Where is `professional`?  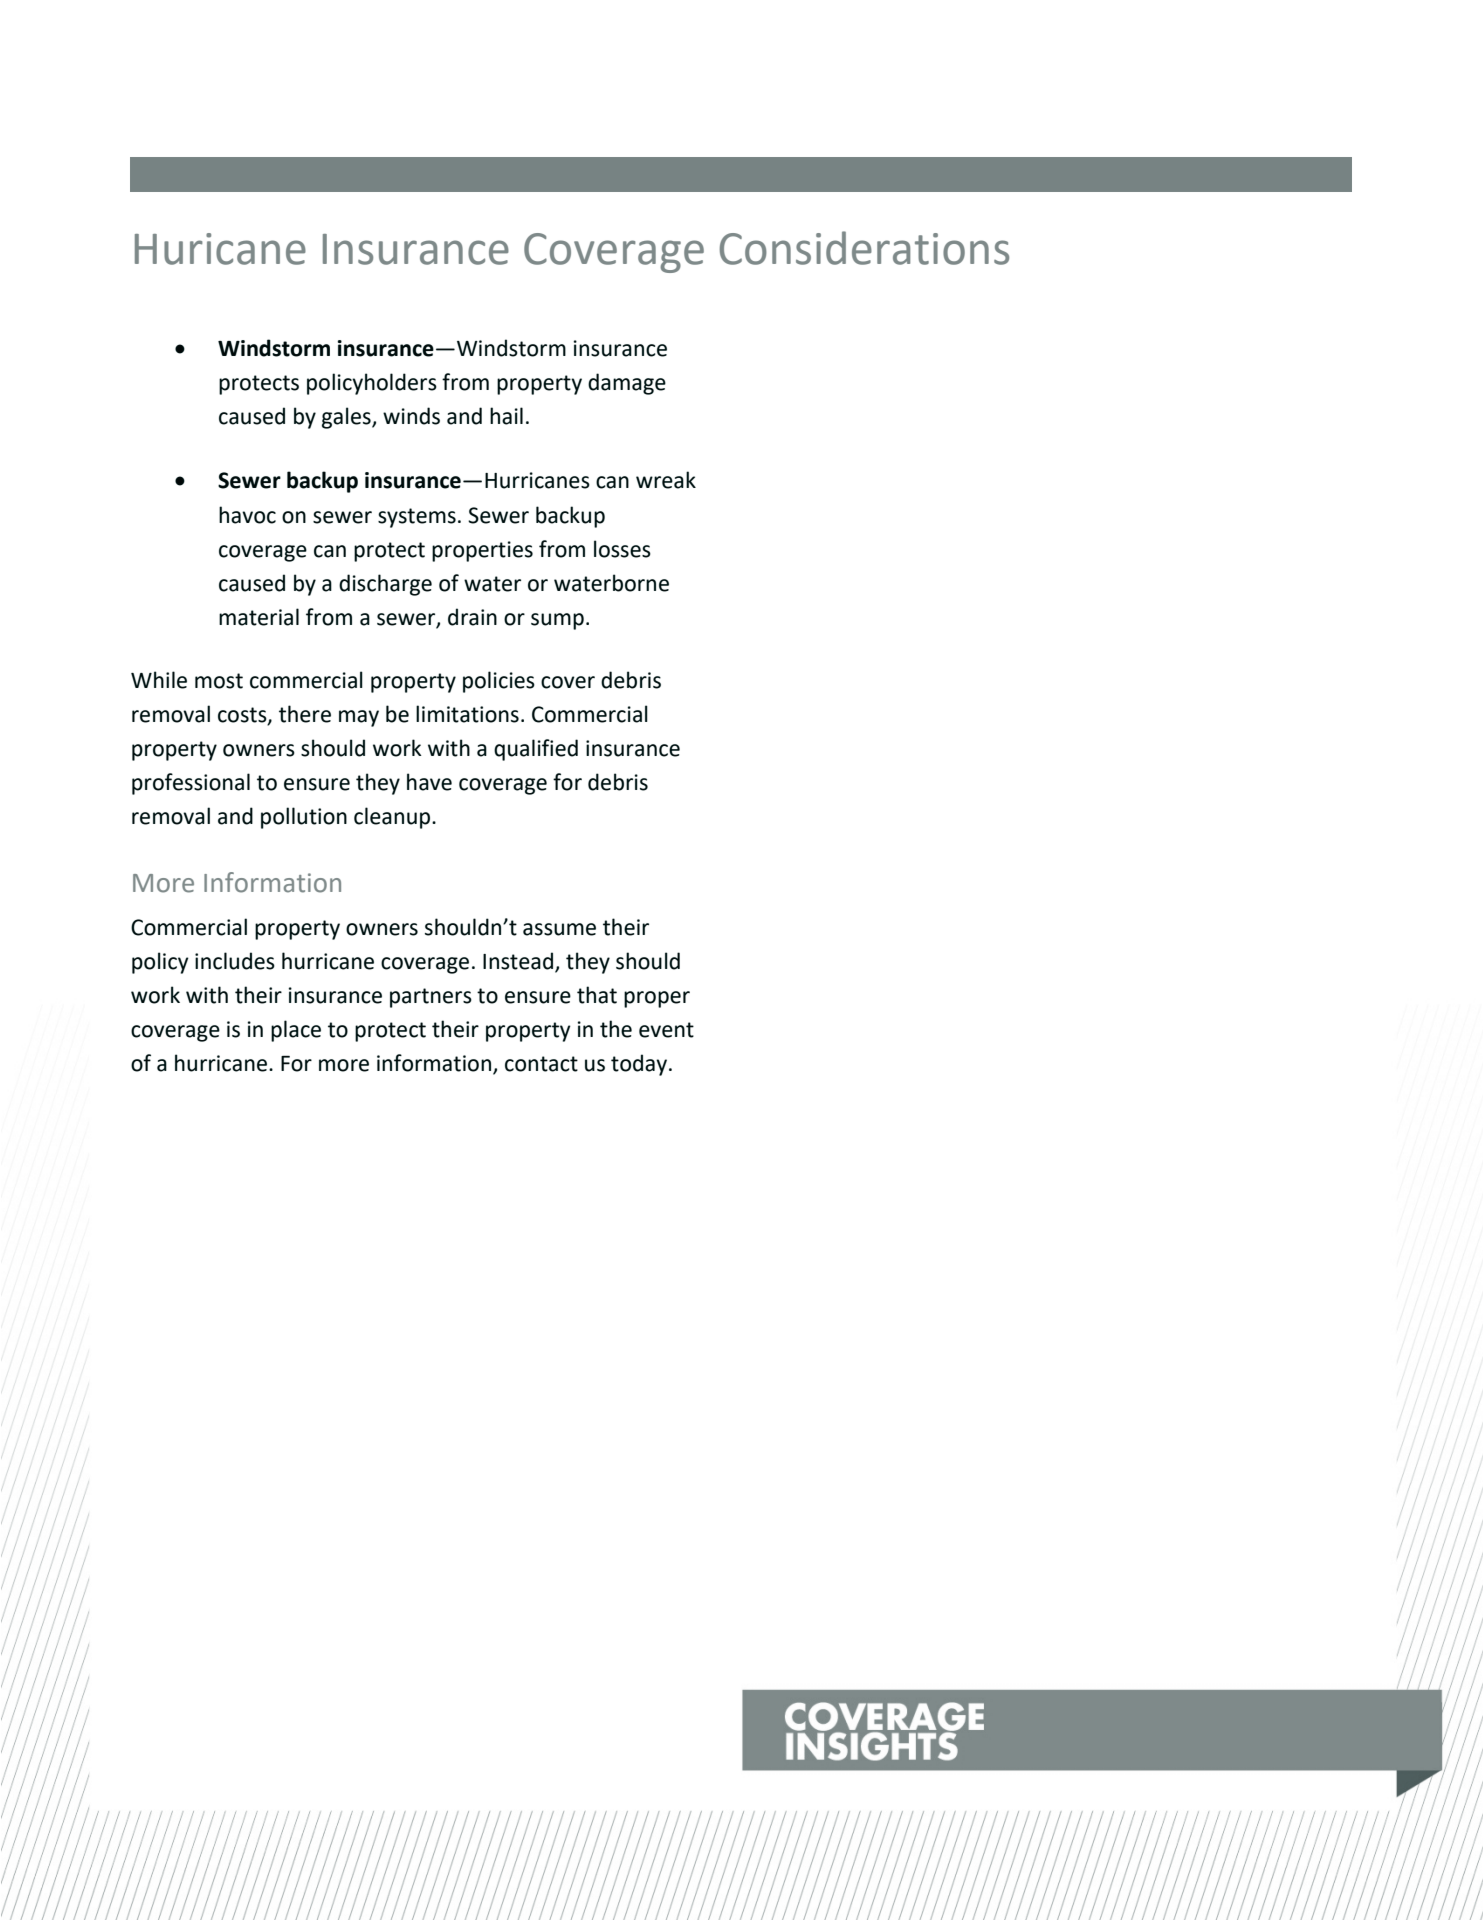
professional is located at coordinates (191, 784).
